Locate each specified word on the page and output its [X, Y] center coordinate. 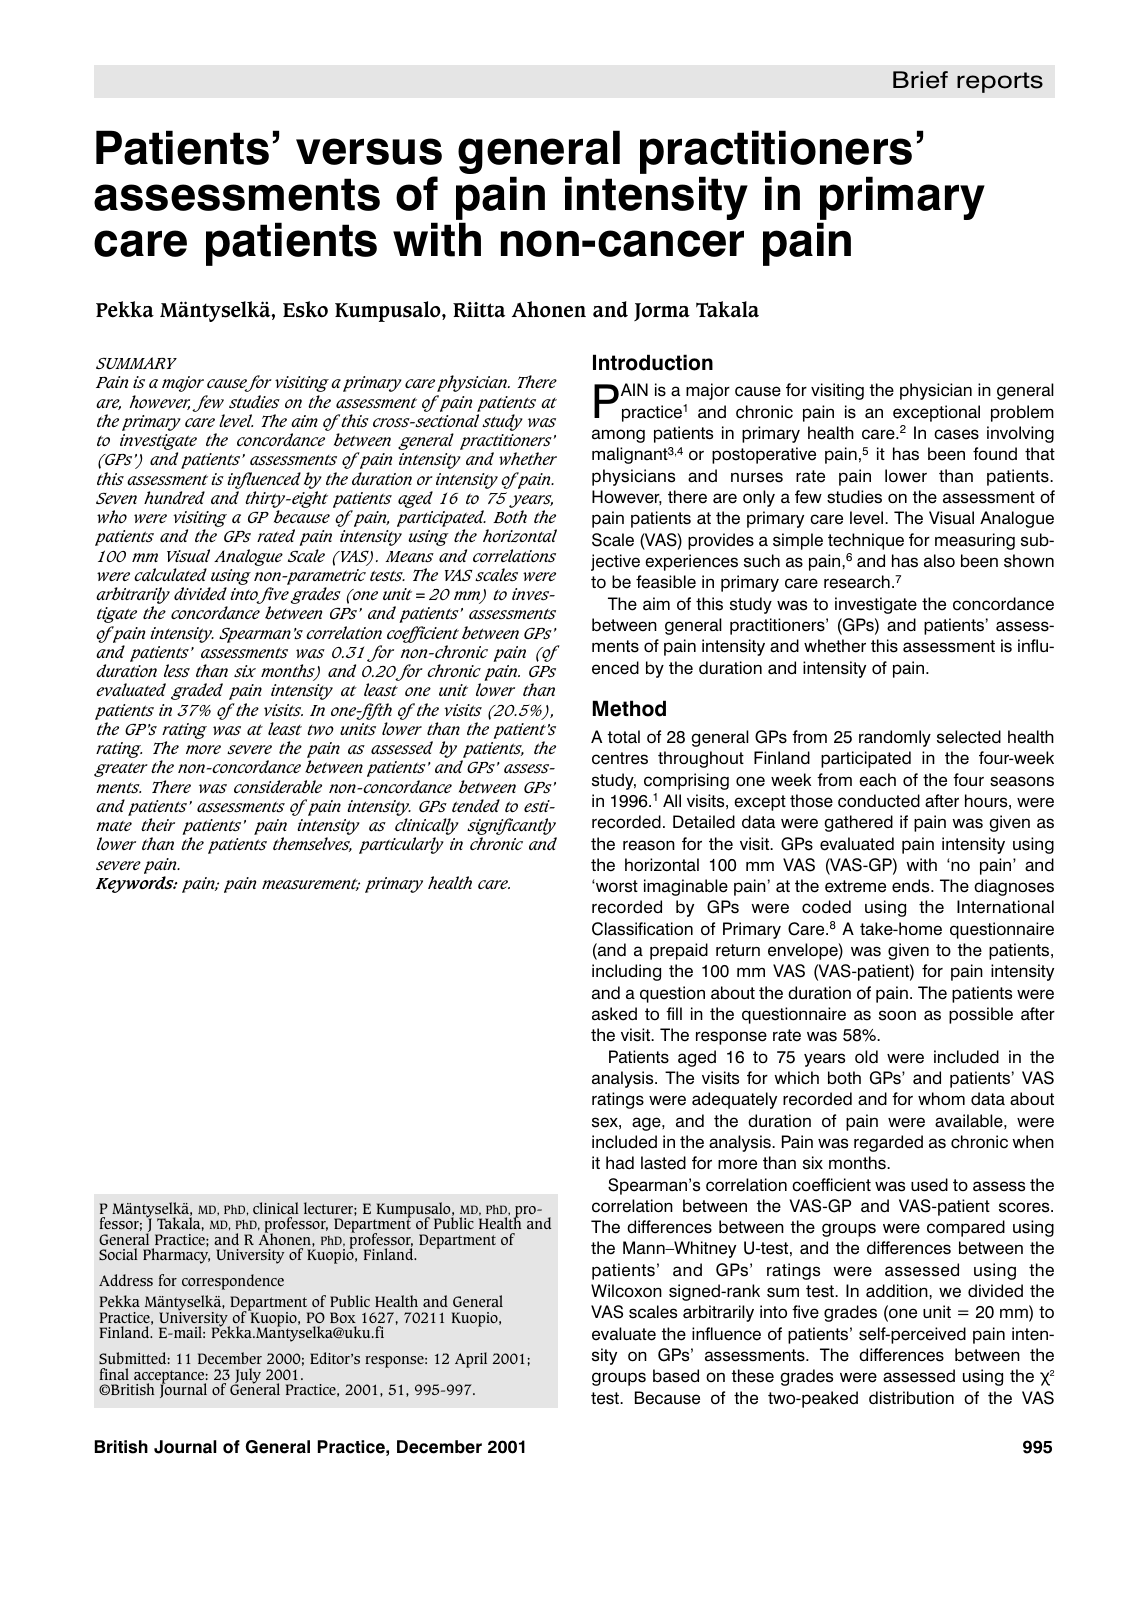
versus [369, 151]
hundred [174, 497]
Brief [920, 80]
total [624, 737]
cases [956, 434]
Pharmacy [176, 1255]
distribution [911, 1398]
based [676, 1376]
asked [614, 1014]
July [247, 1377]
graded [197, 691]
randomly [895, 738]
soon [897, 1015]
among [618, 436]
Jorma [662, 312]
